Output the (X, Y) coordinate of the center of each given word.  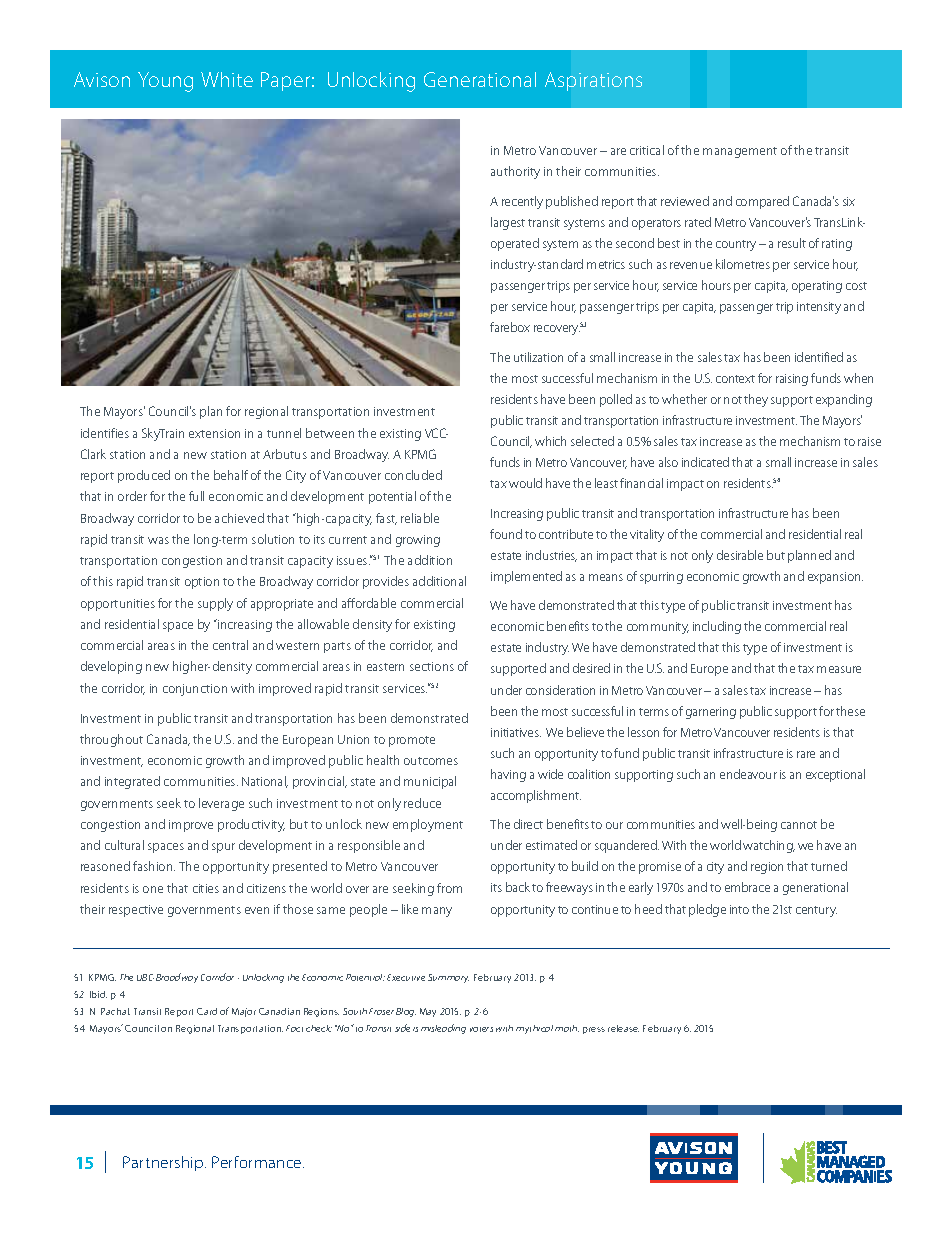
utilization (538, 357)
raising (792, 380)
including (717, 627)
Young (165, 82)
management (740, 152)
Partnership (164, 1163)
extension (214, 433)
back (518, 887)
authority (515, 172)
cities (206, 888)
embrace (747, 887)
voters (481, 1029)
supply (215, 604)
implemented (526, 577)
